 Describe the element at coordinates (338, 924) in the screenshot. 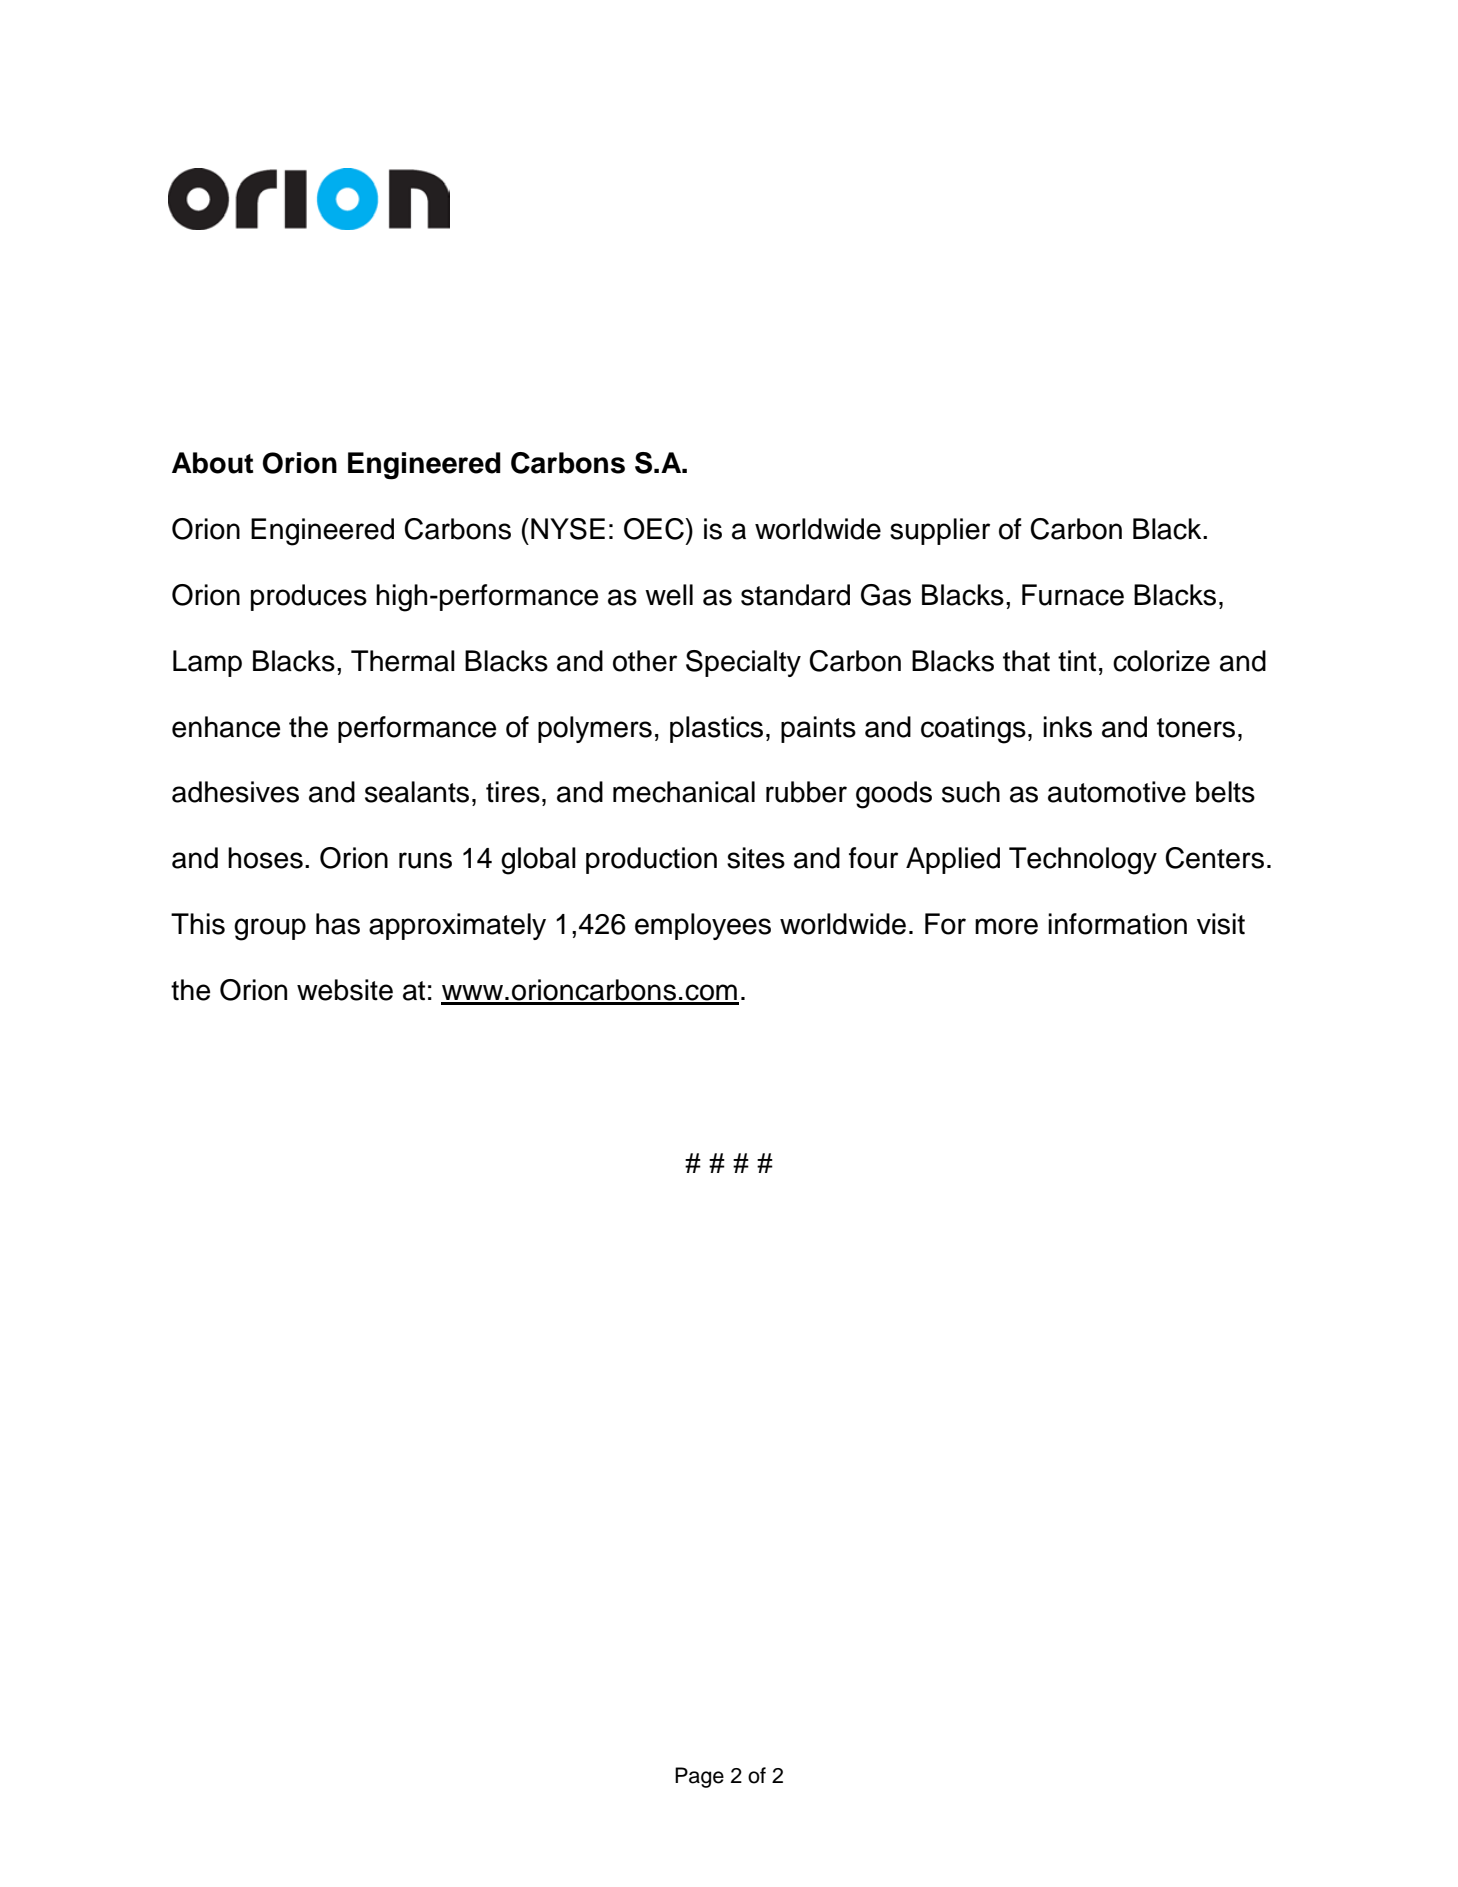

I see `has` at that location.
